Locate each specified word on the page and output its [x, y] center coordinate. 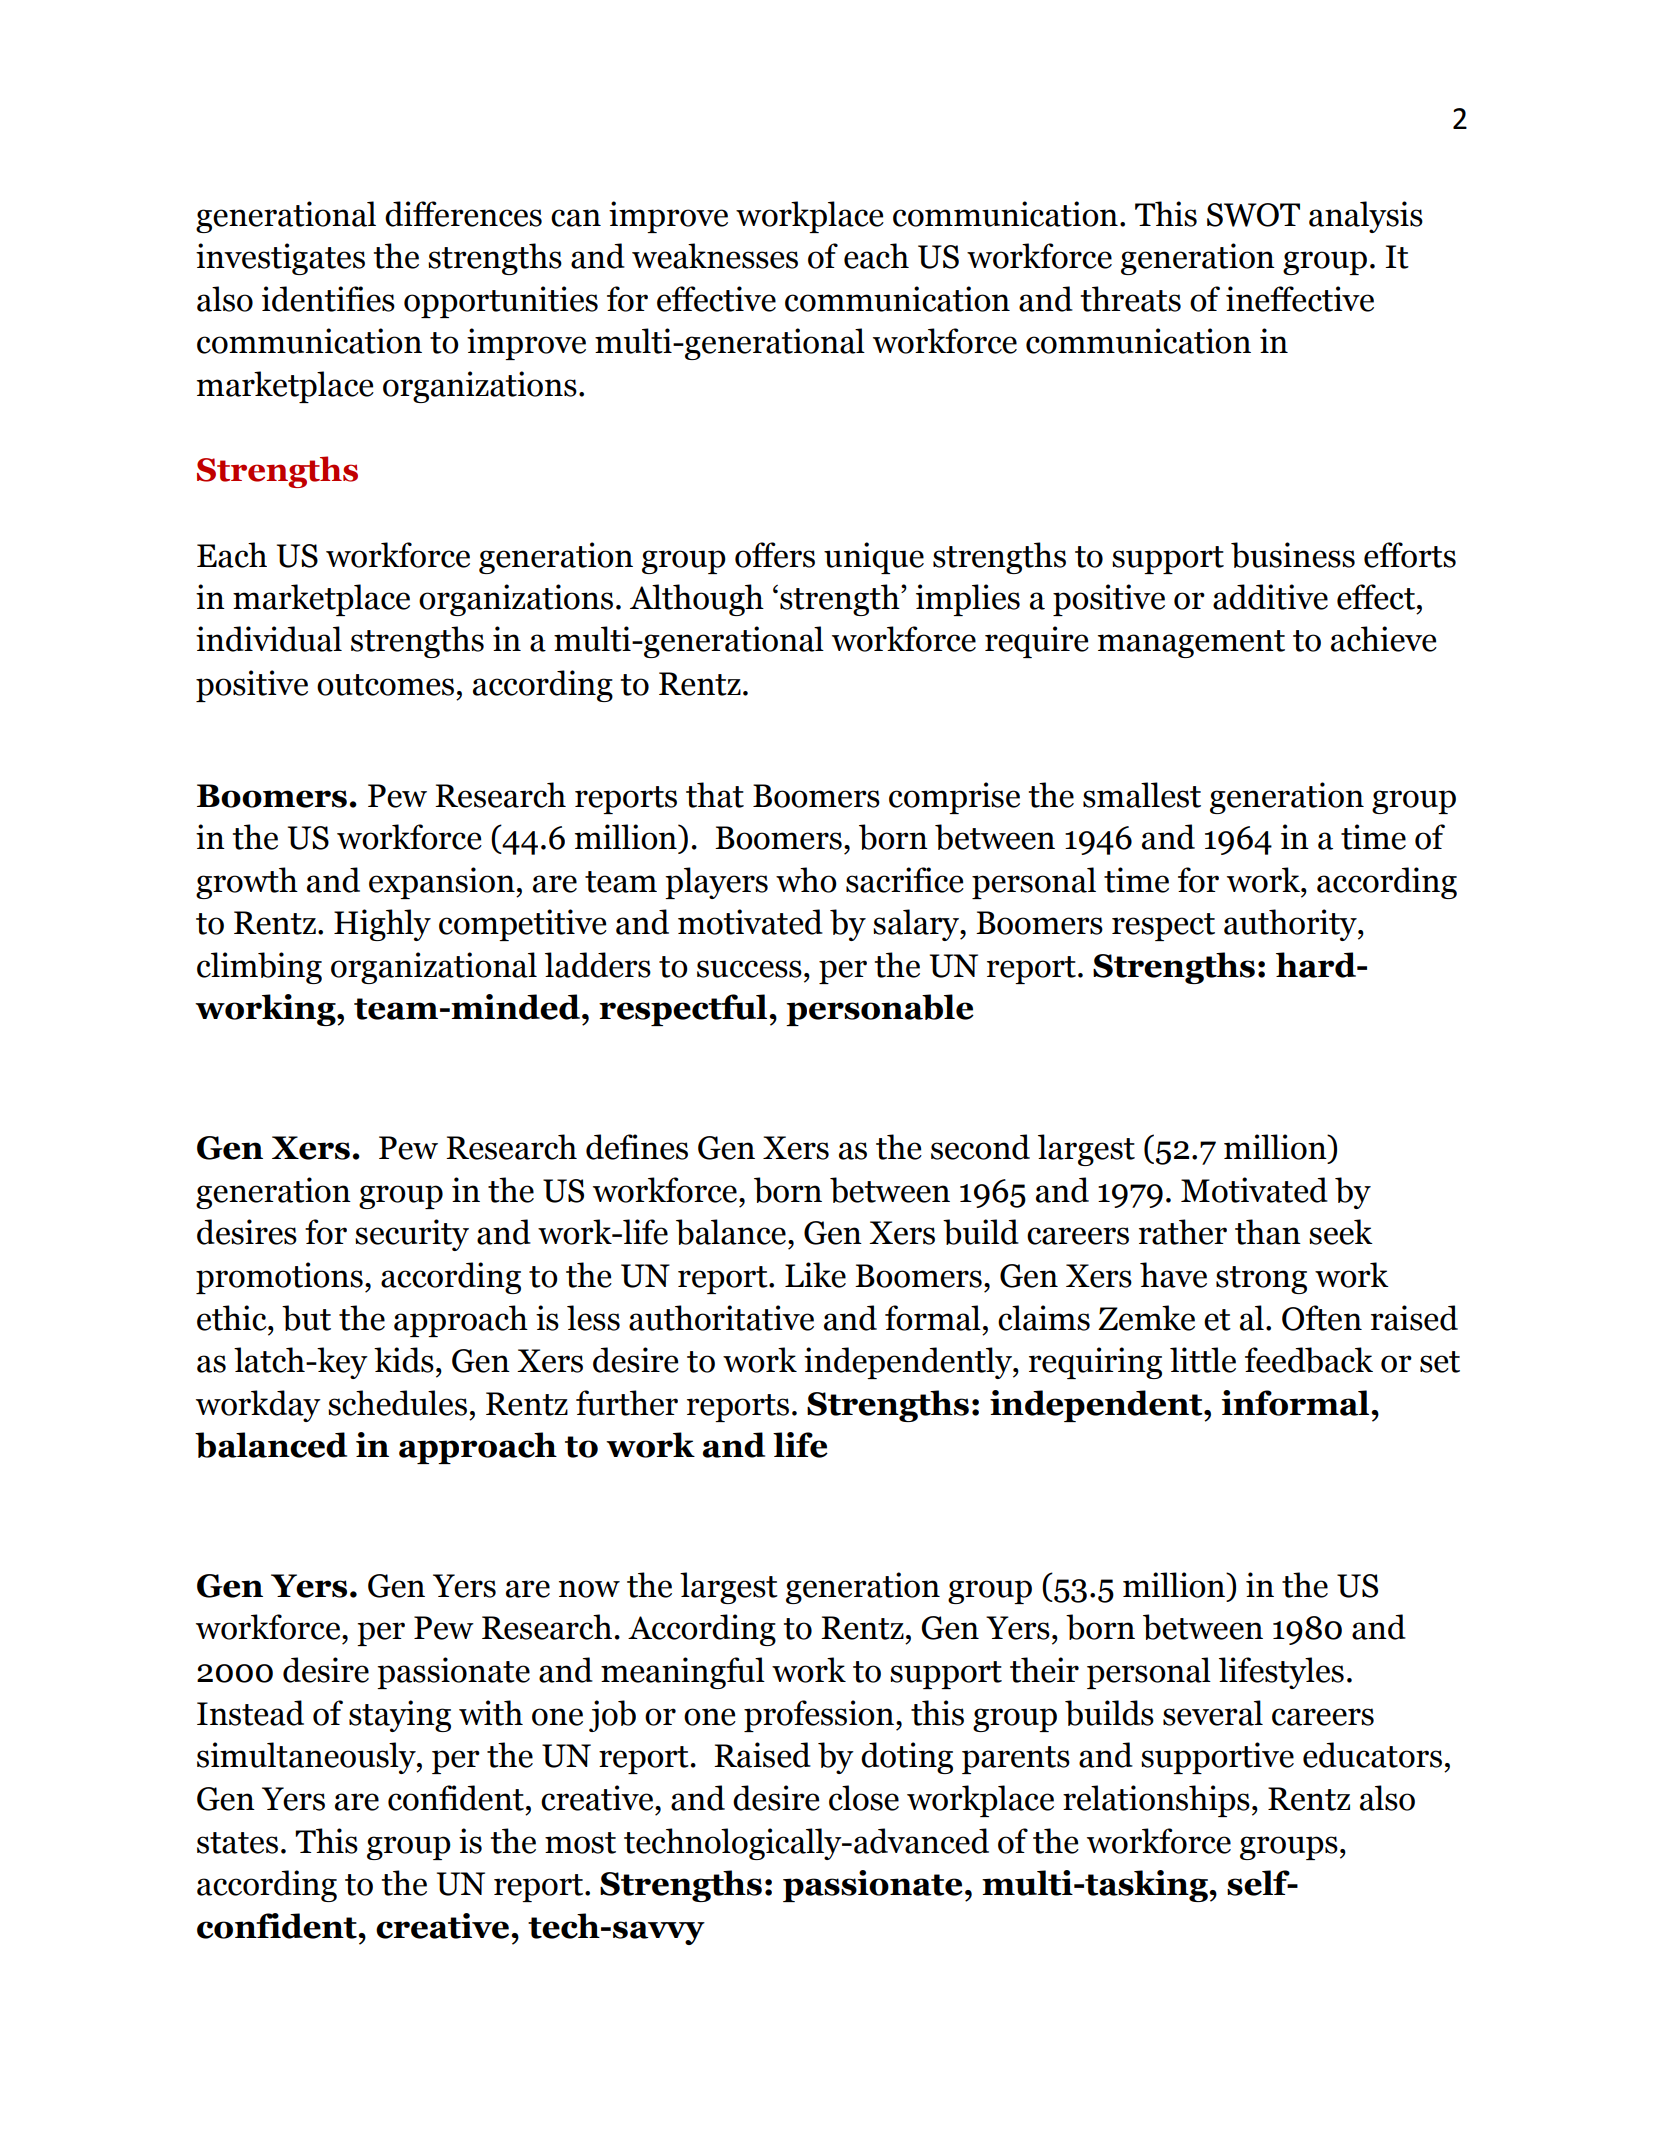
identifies [328, 299]
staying [400, 1716]
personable [880, 1010]
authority [1291, 925]
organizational [434, 968]
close [864, 1798]
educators [1372, 1755]
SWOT [1253, 215]
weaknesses [715, 256]
